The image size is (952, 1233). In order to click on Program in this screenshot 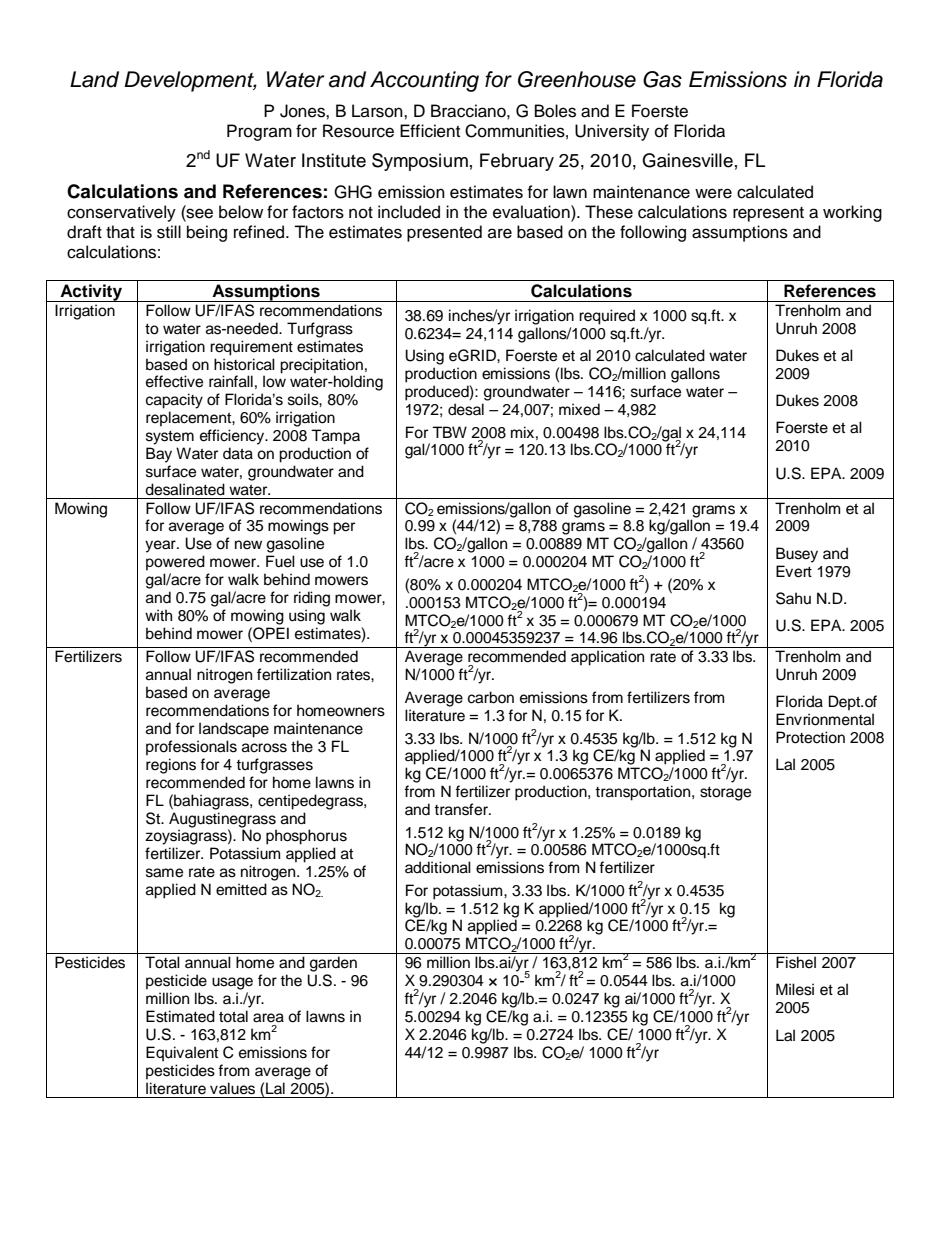, I will do `click(259, 132)`.
